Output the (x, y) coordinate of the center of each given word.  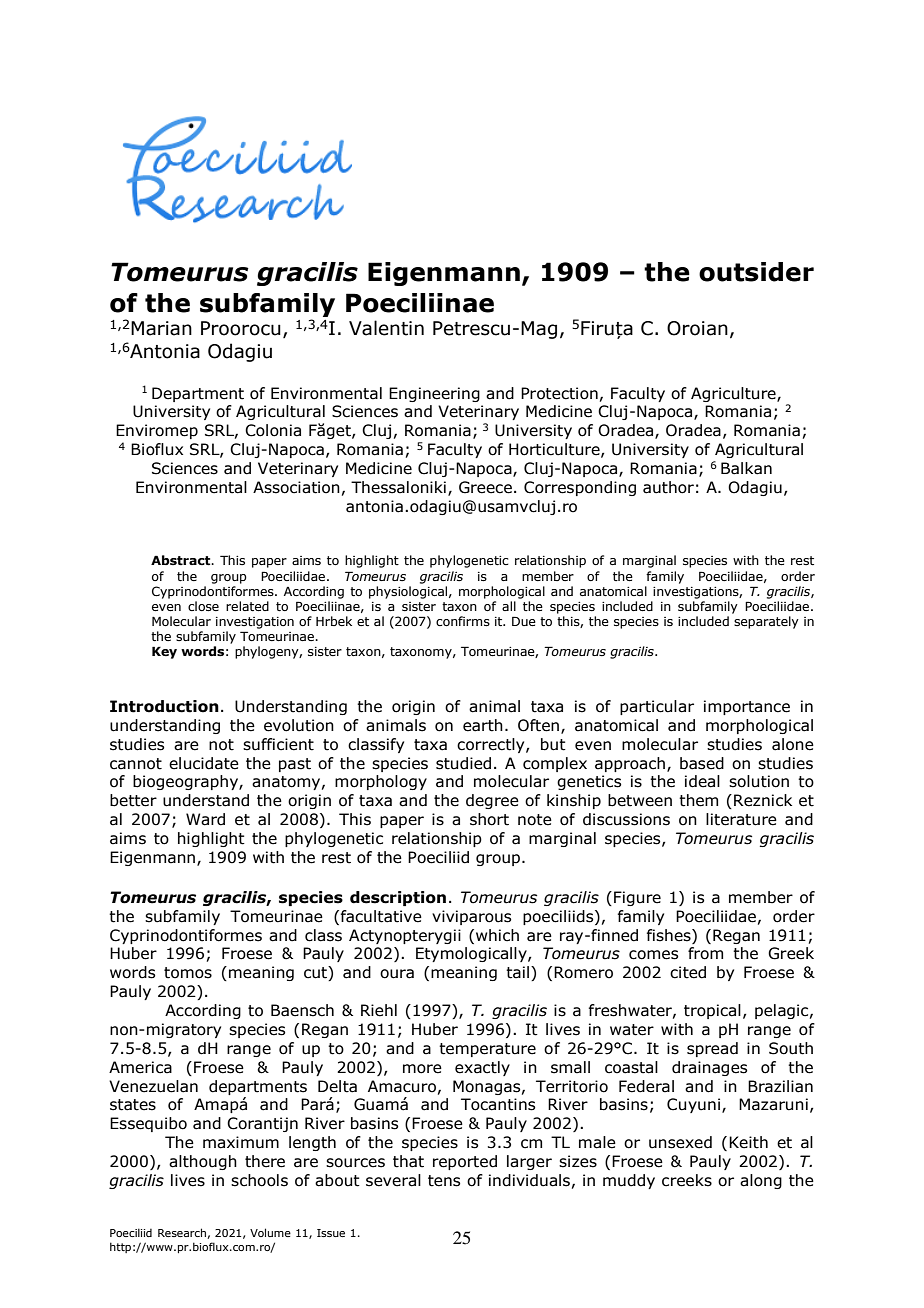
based (702, 763)
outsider (756, 272)
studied (463, 763)
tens (444, 1181)
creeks (687, 1180)
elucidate (204, 763)
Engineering (434, 394)
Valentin (386, 328)
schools (259, 1180)
